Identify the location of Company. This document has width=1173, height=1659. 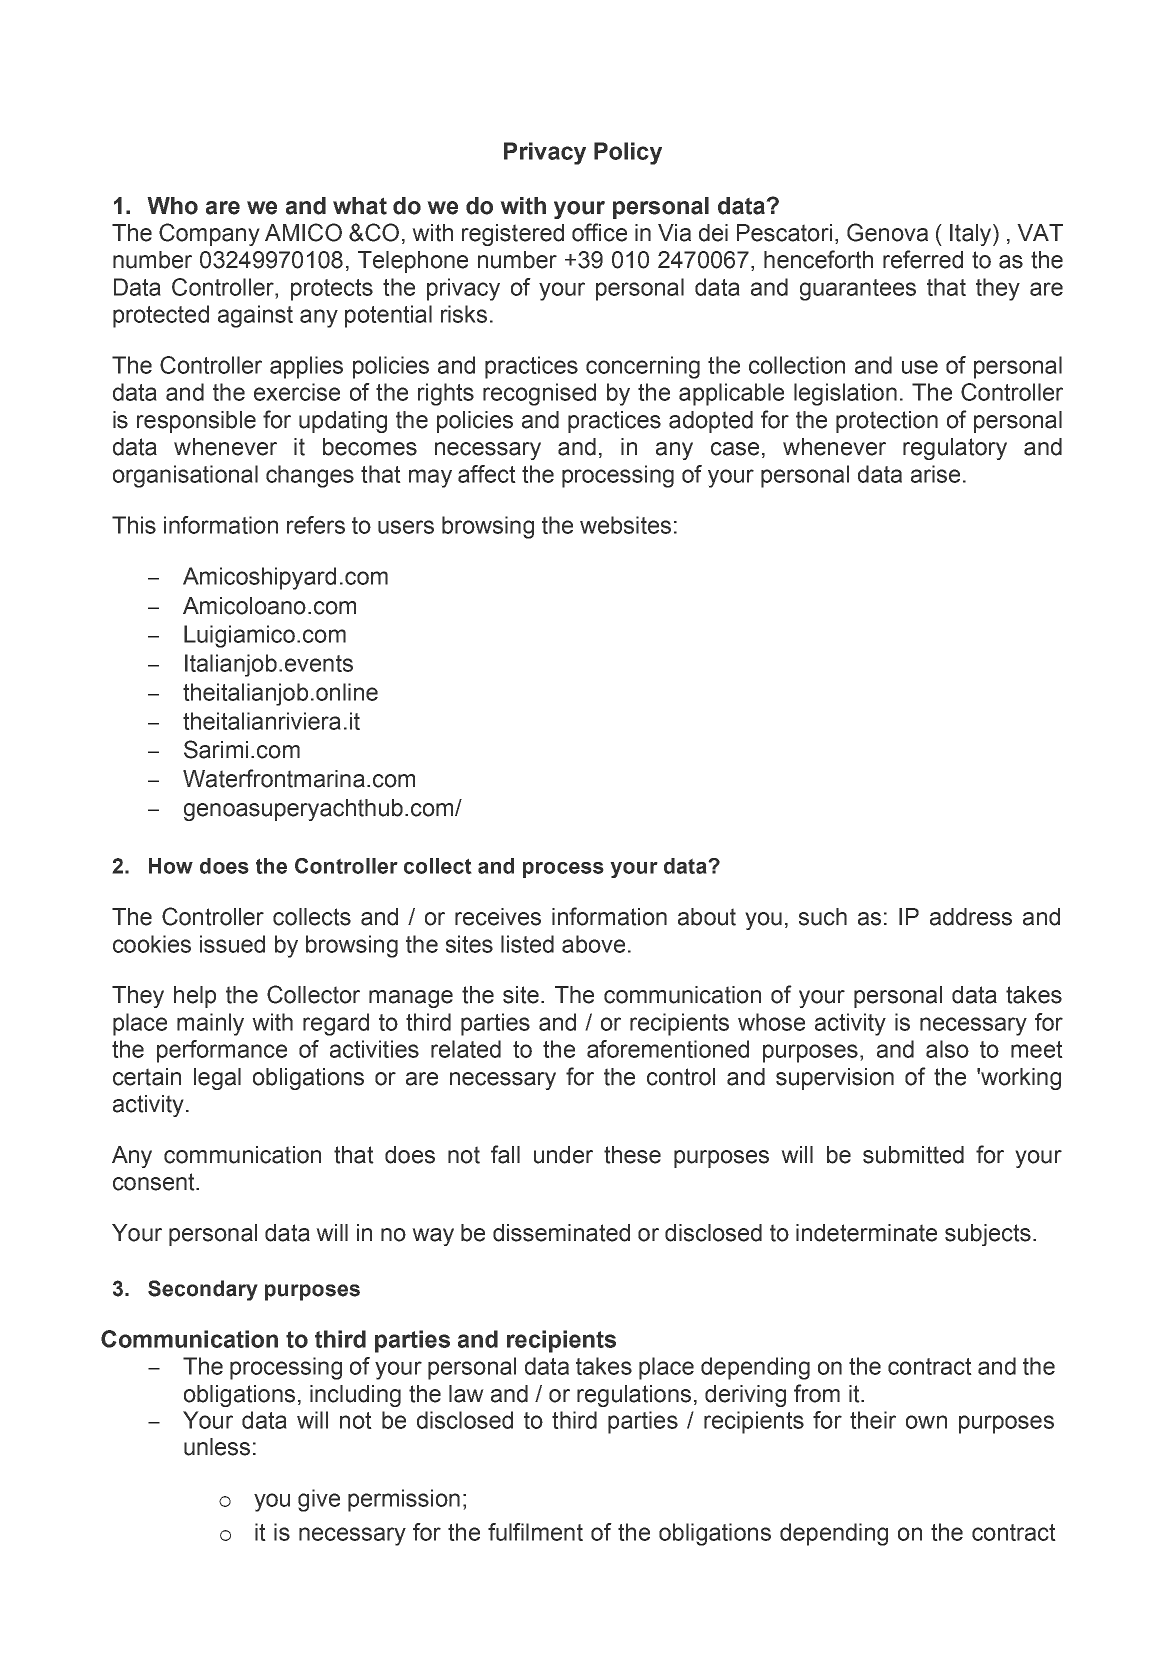
(209, 234).
